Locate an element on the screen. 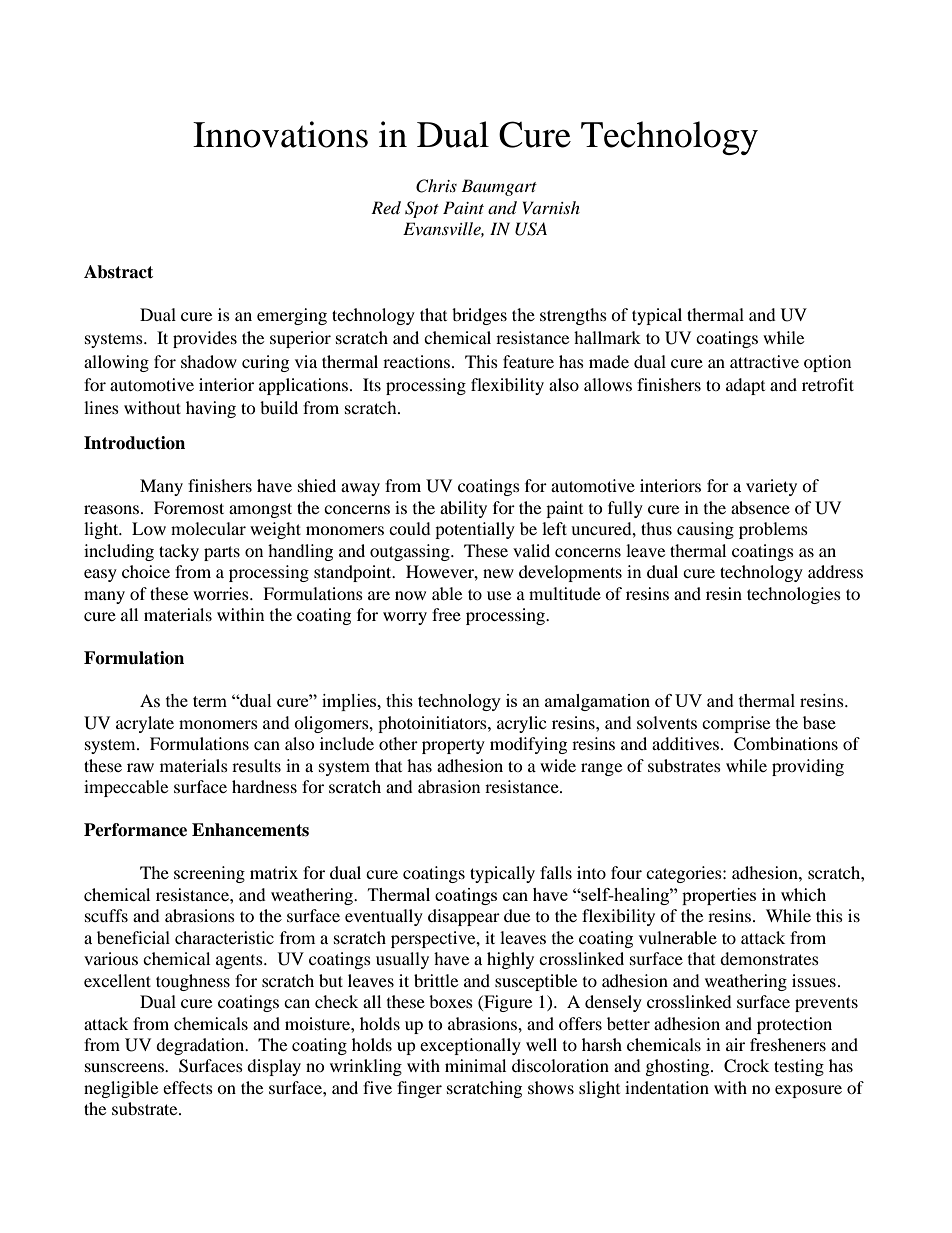 The width and height of the screenshot is (952, 1233). degradation is located at coordinates (201, 1046).
